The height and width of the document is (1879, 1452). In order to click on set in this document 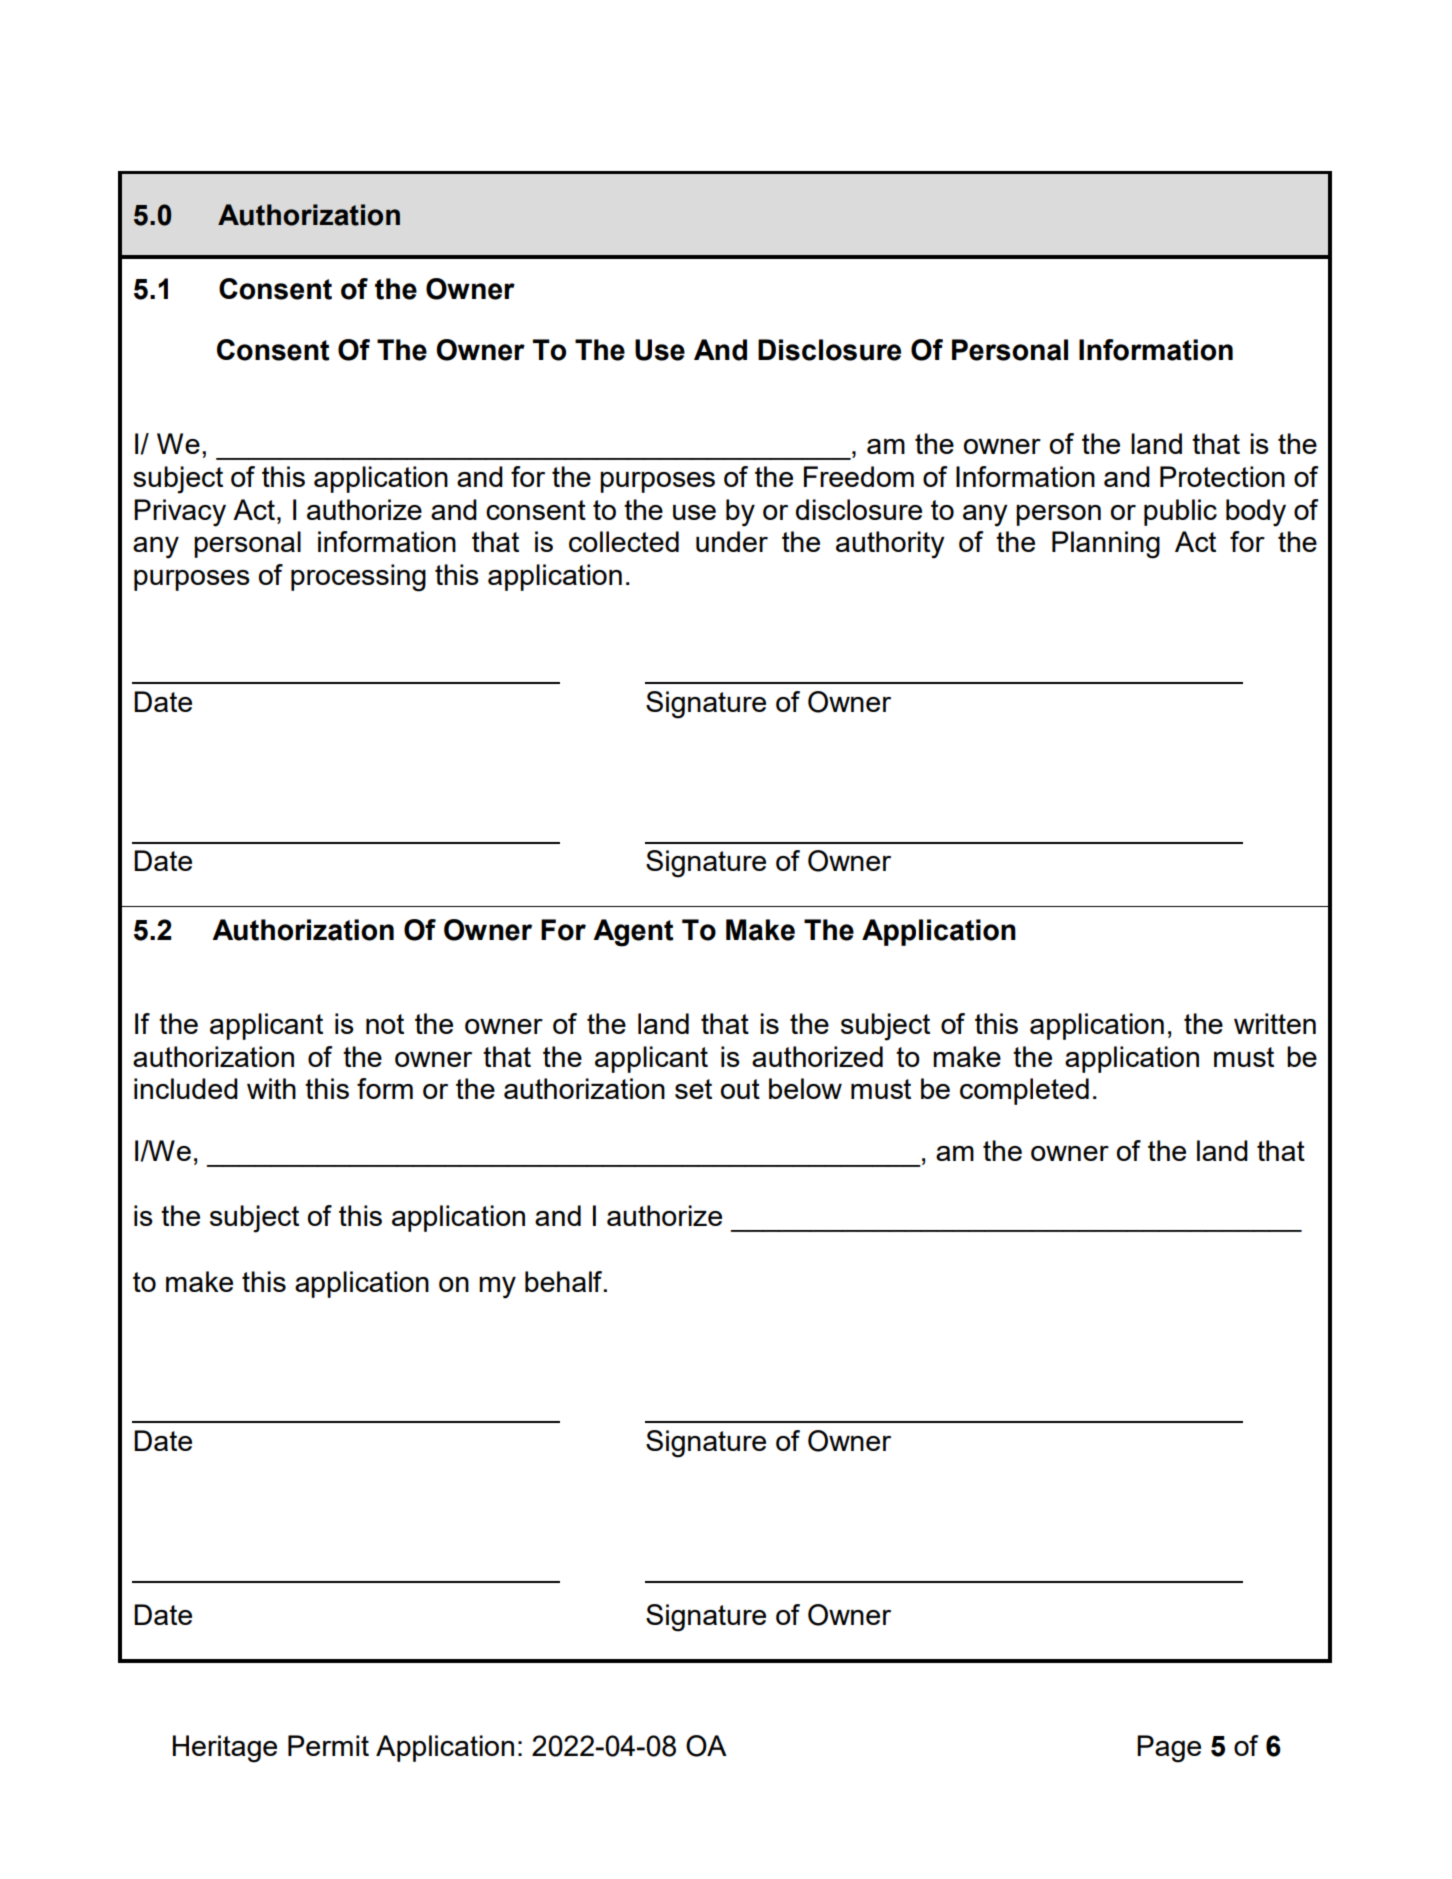, I will do `click(693, 1089)`.
